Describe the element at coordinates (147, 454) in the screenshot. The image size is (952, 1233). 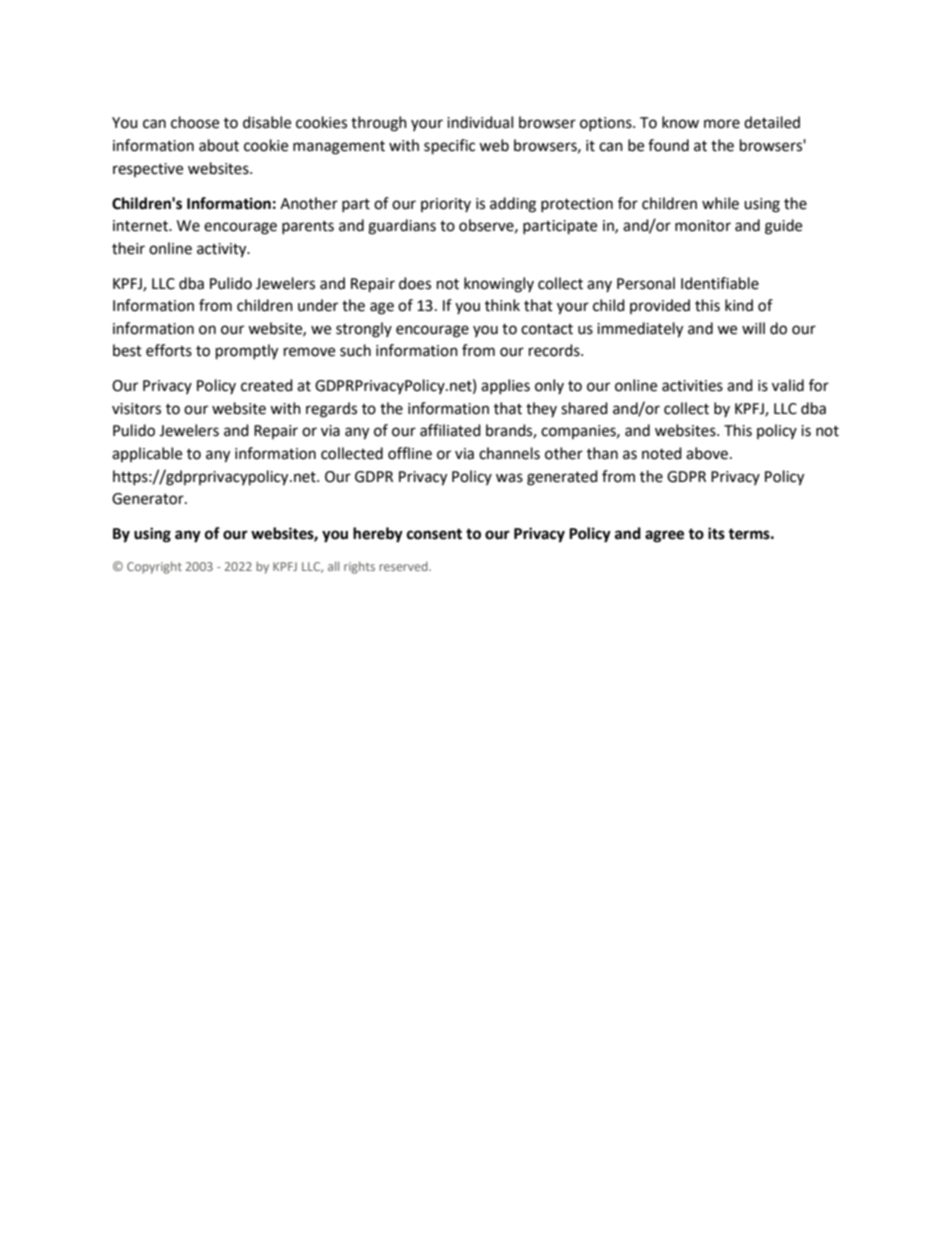
I see `applicable` at that location.
